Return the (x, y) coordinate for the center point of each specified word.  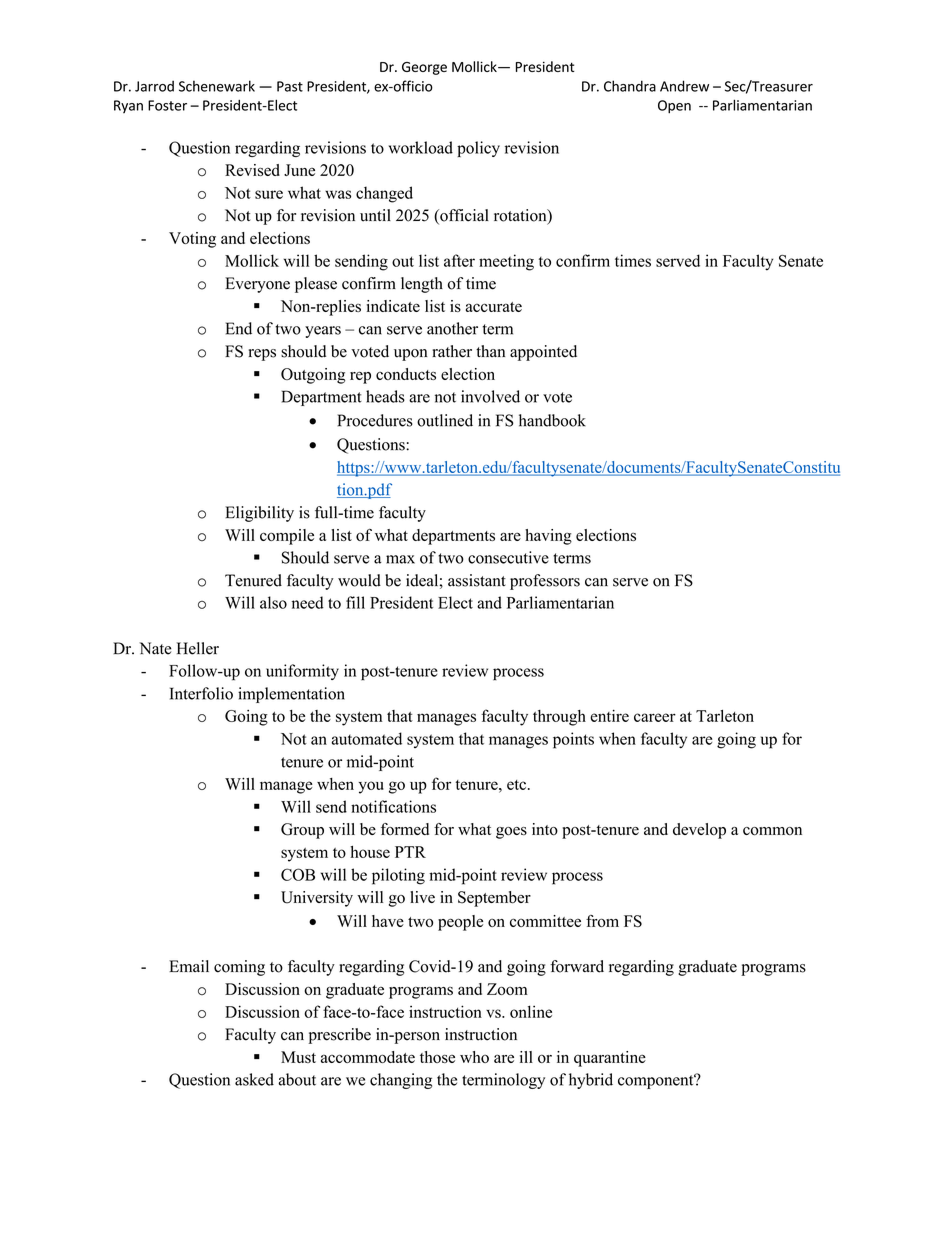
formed (405, 829)
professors (545, 582)
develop (699, 831)
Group (302, 831)
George (424, 68)
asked (254, 1079)
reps (262, 355)
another (452, 328)
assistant (477, 580)
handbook (552, 420)
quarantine (610, 1059)
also (273, 602)
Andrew (684, 86)
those (437, 1057)
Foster (167, 105)
